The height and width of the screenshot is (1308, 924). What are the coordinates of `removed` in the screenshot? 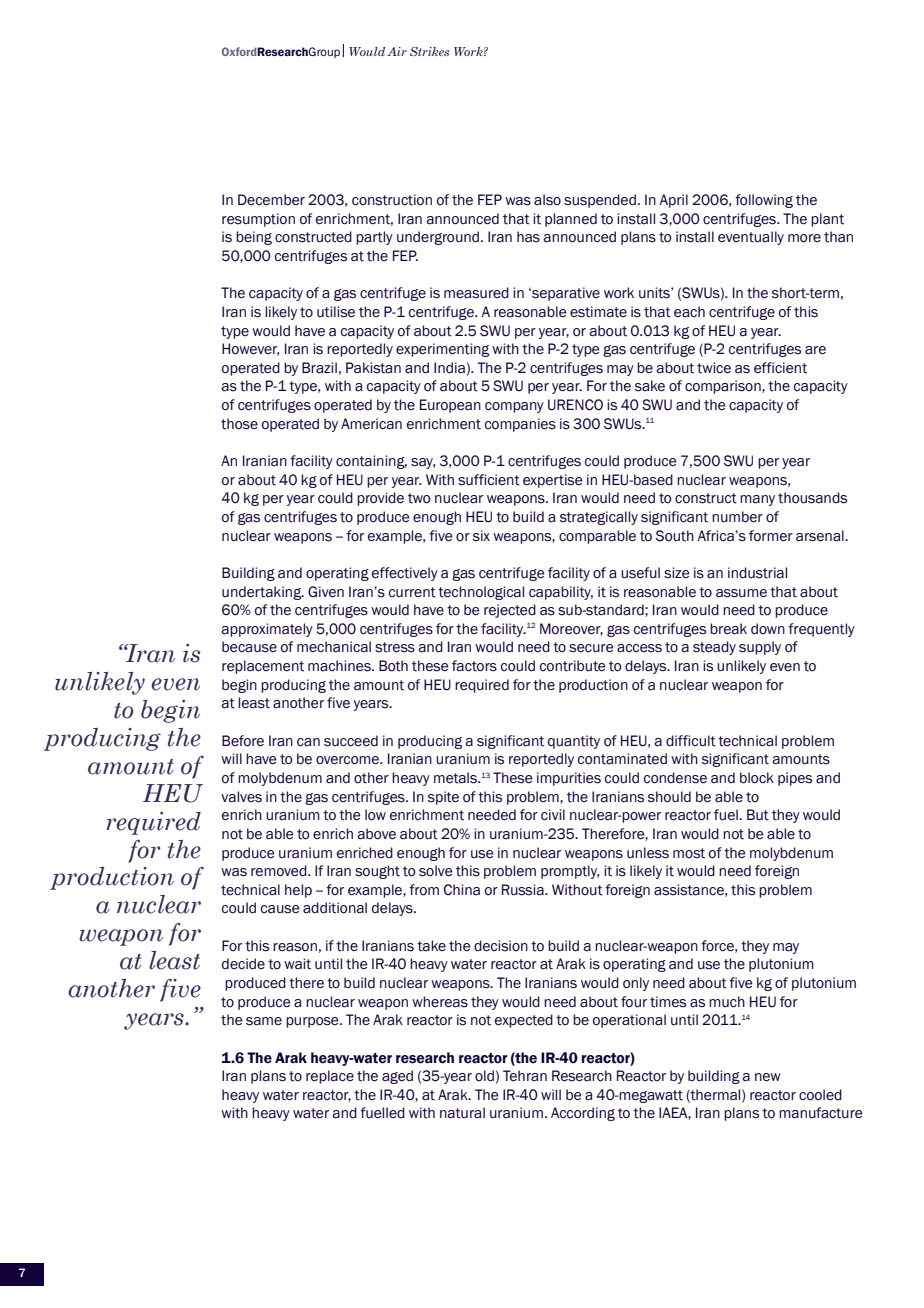 It's located at (280, 871).
